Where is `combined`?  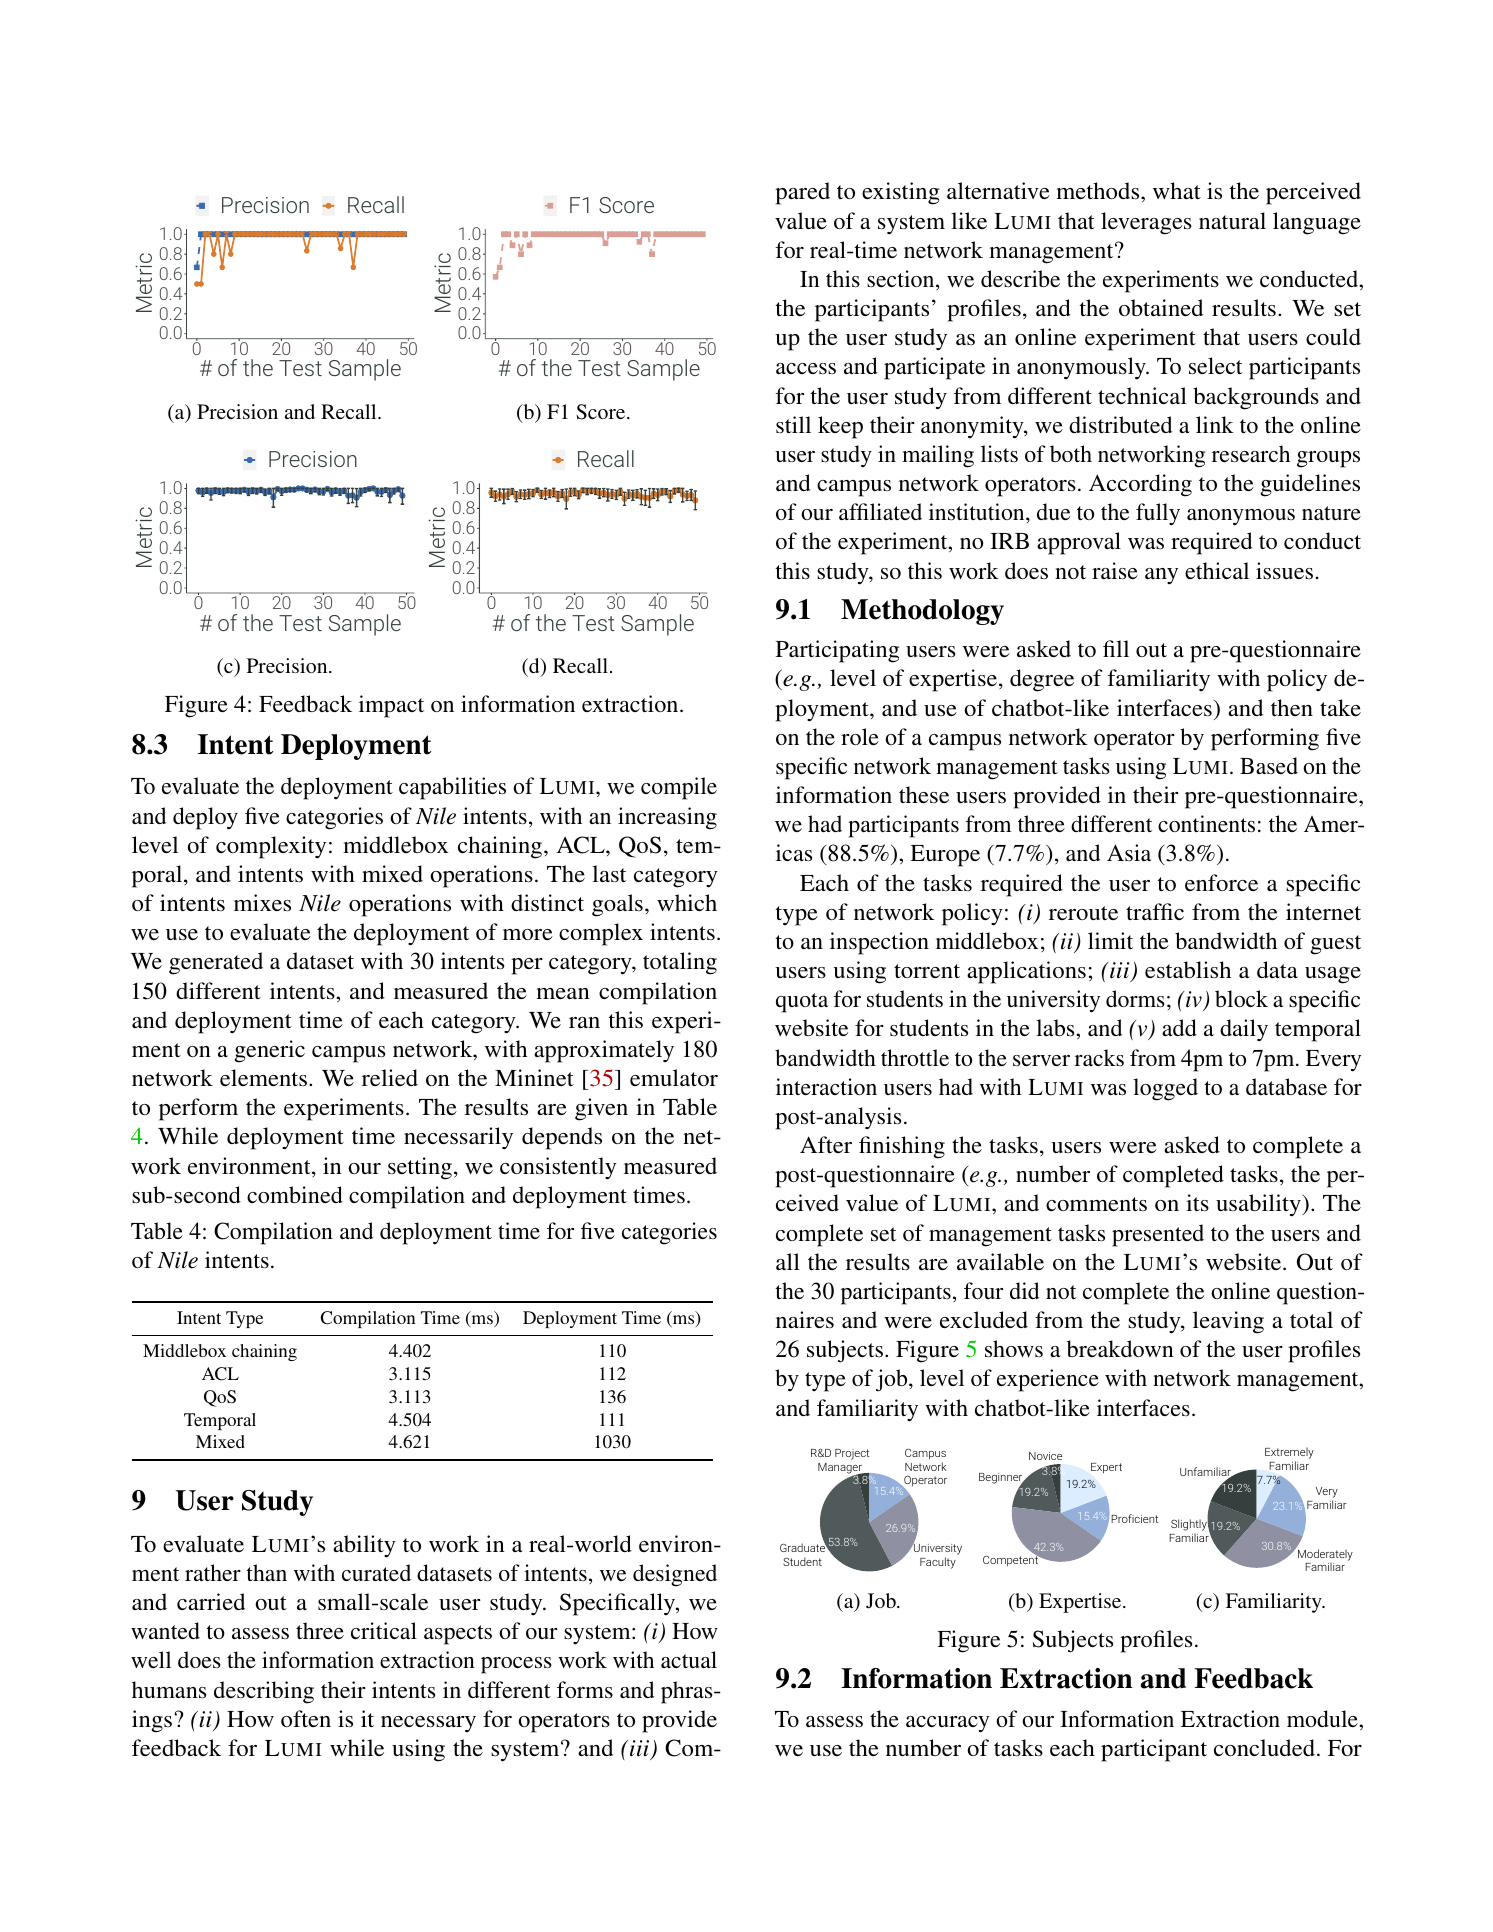 combined is located at coordinates (295, 1194).
